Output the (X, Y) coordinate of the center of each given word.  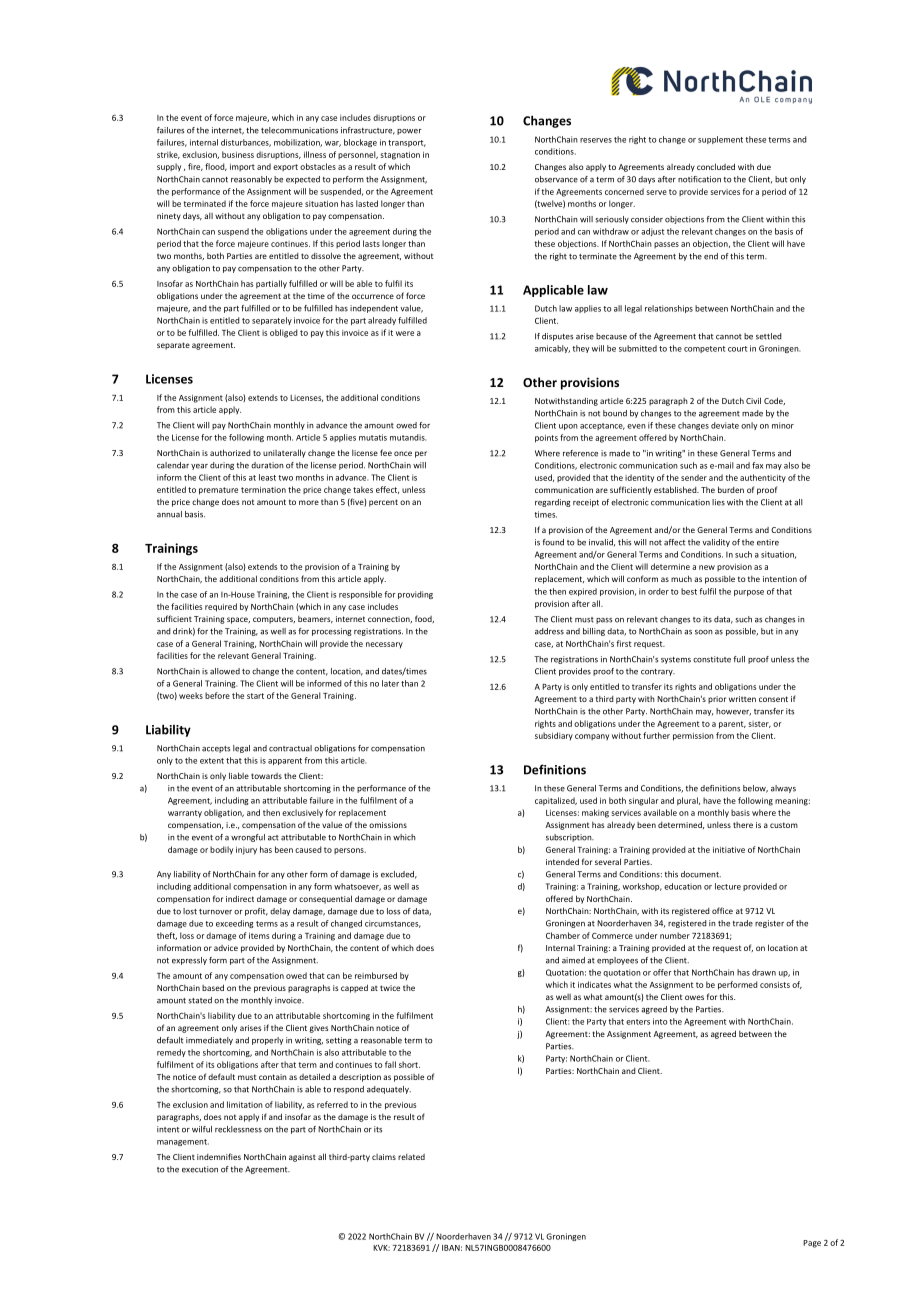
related (411, 1157)
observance (556, 179)
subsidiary (554, 736)
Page (812, 1244)
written (742, 699)
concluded (716, 166)
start (255, 696)
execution (200, 1169)
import (242, 167)
